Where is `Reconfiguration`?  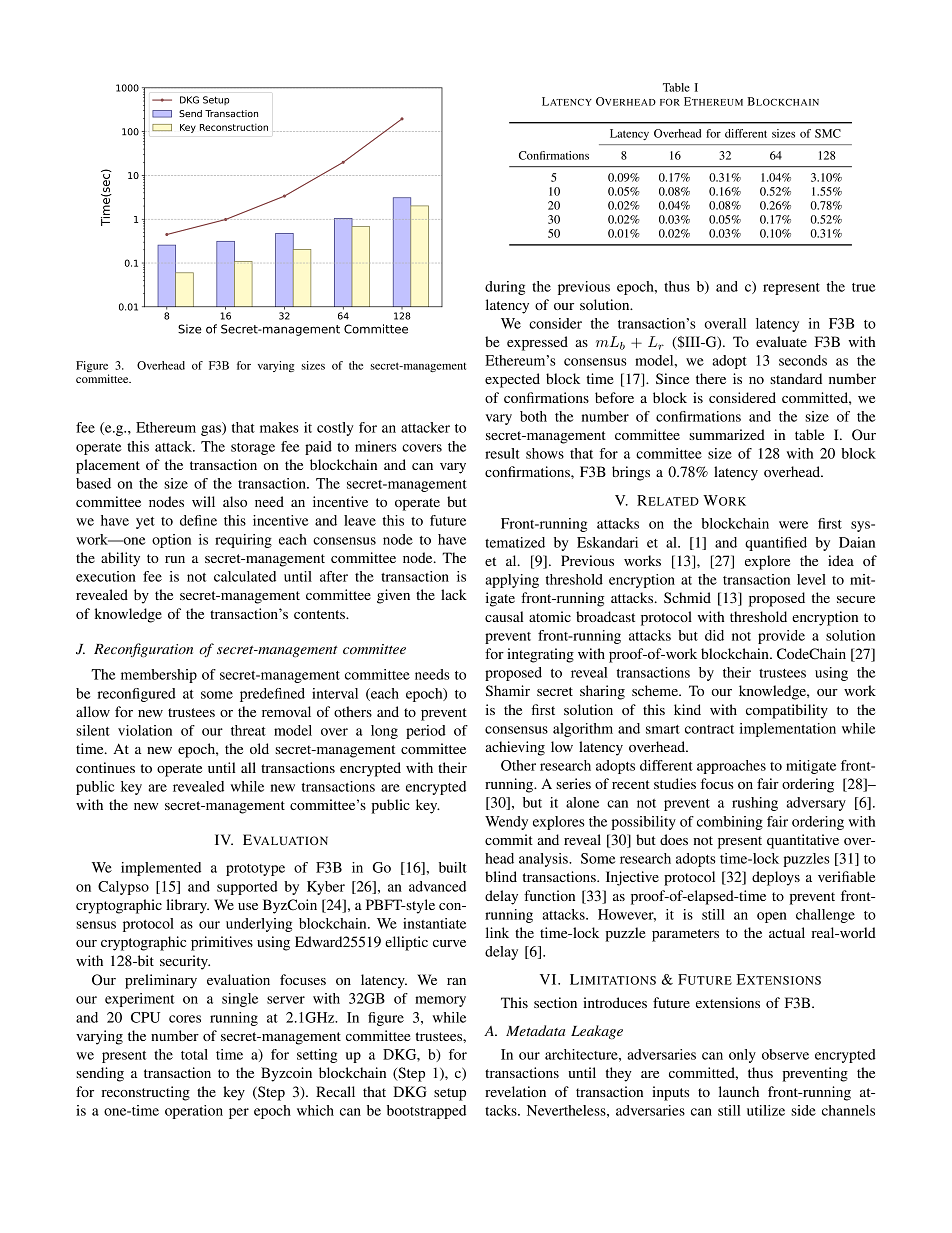 Reconfiguration is located at coordinates (143, 650).
